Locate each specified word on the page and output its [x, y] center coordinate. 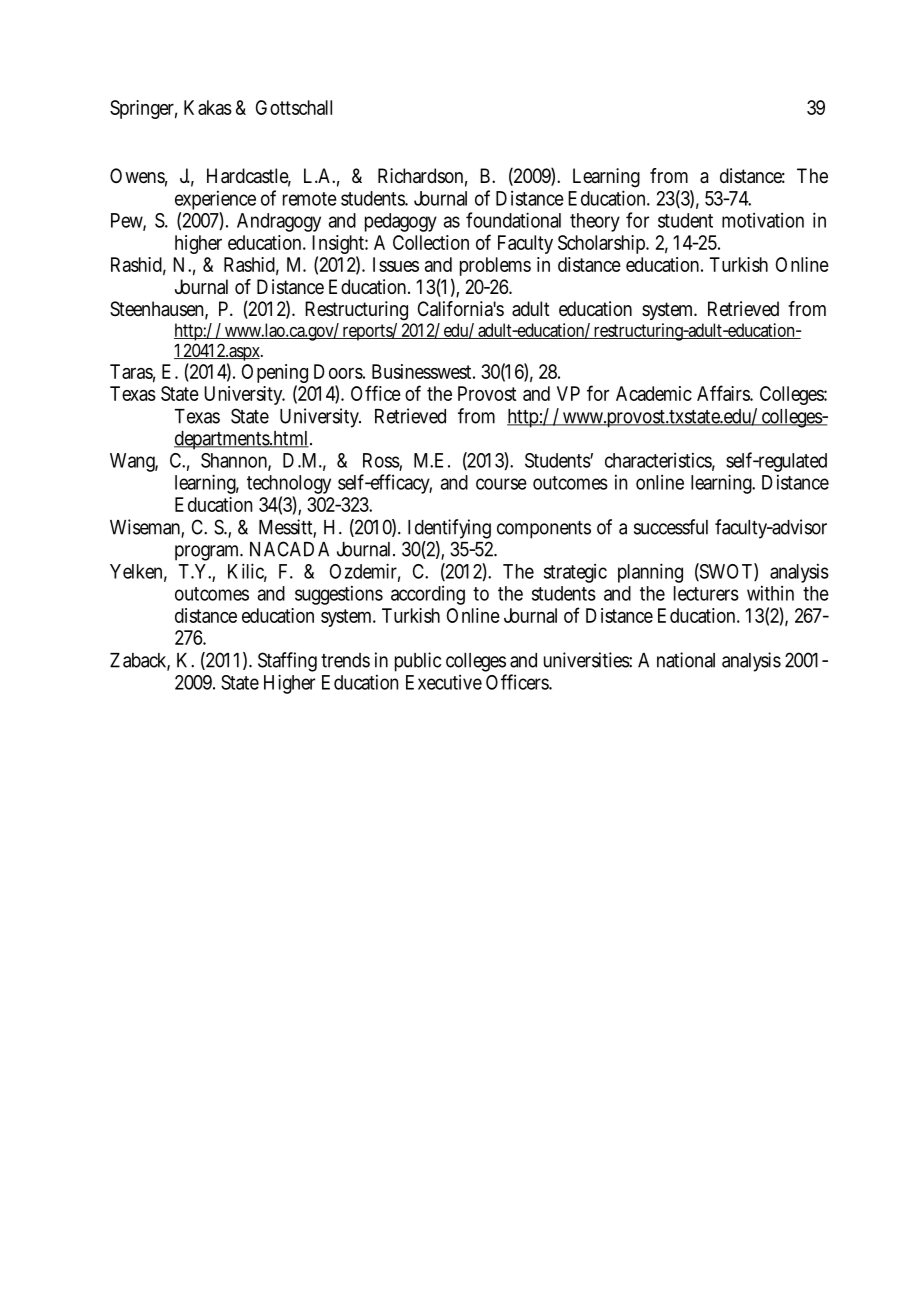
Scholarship [603, 244]
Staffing [287, 662]
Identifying [449, 529]
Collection [431, 242]
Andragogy [279, 222]
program [208, 553]
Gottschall [294, 107]
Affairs [725, 393]
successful [671, 527]
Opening [275, 375]
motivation [763, 220]
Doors [339, 371]
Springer [143, 109]
